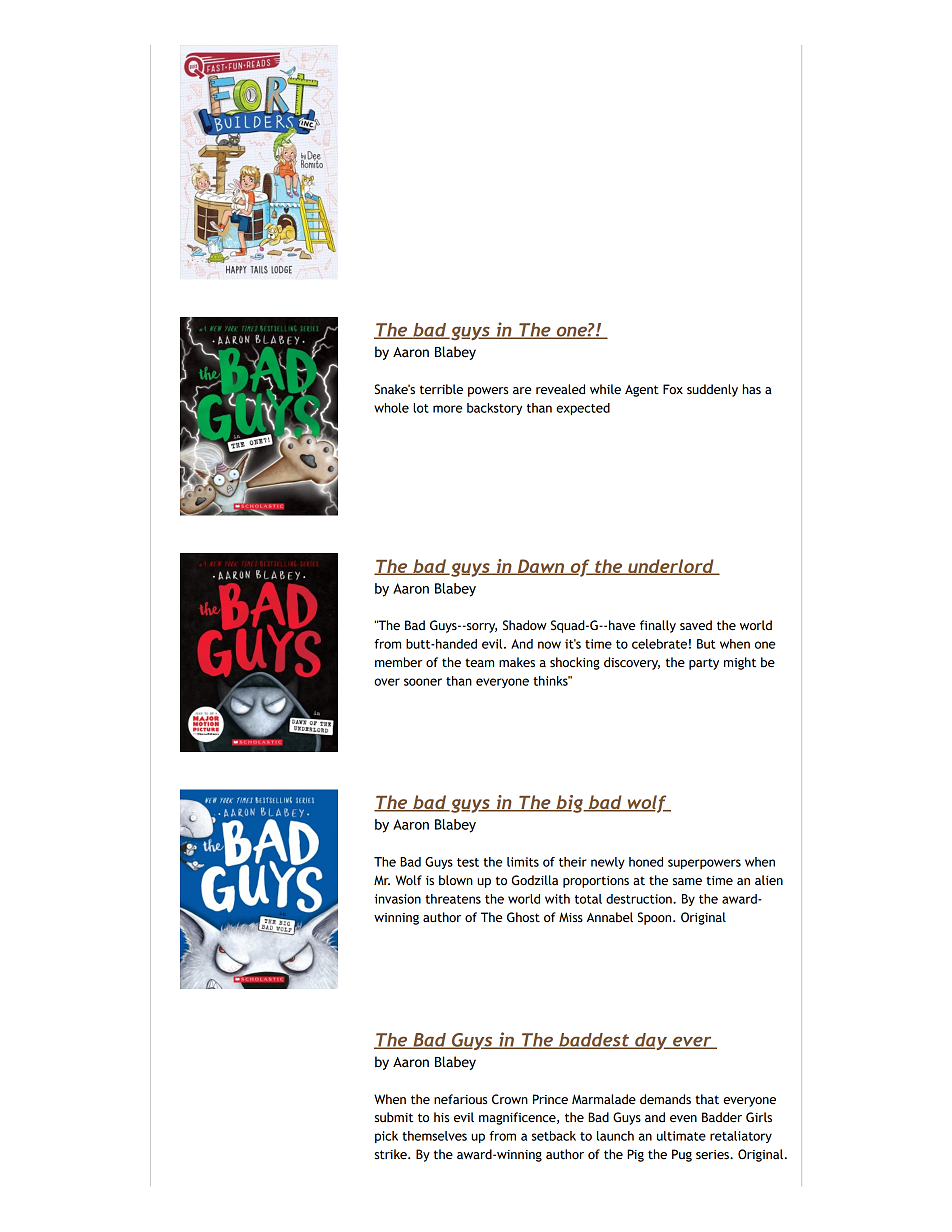  Describe the element at coordinates (696, 625) in the image. I see `saved` at that location.
